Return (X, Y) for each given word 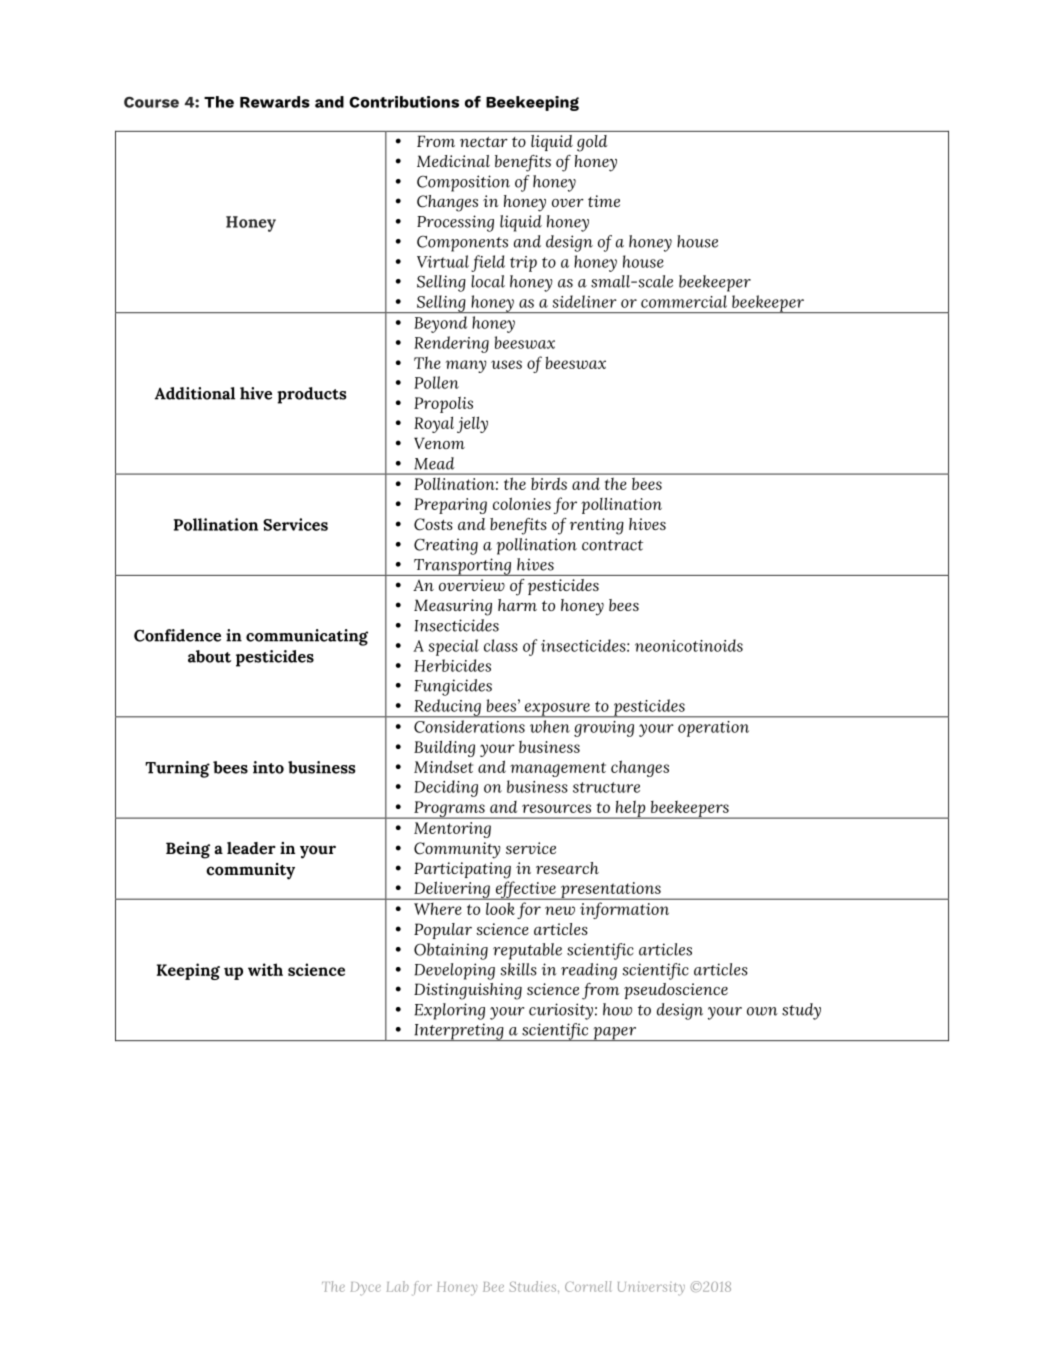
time (604, 201)
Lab (397, 1286)
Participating (462, 870)
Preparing (450, 506)
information (624, 910)
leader (251, 848)
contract (612, 545)
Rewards (275, 102)
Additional (195, 393)
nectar (484, 142)
